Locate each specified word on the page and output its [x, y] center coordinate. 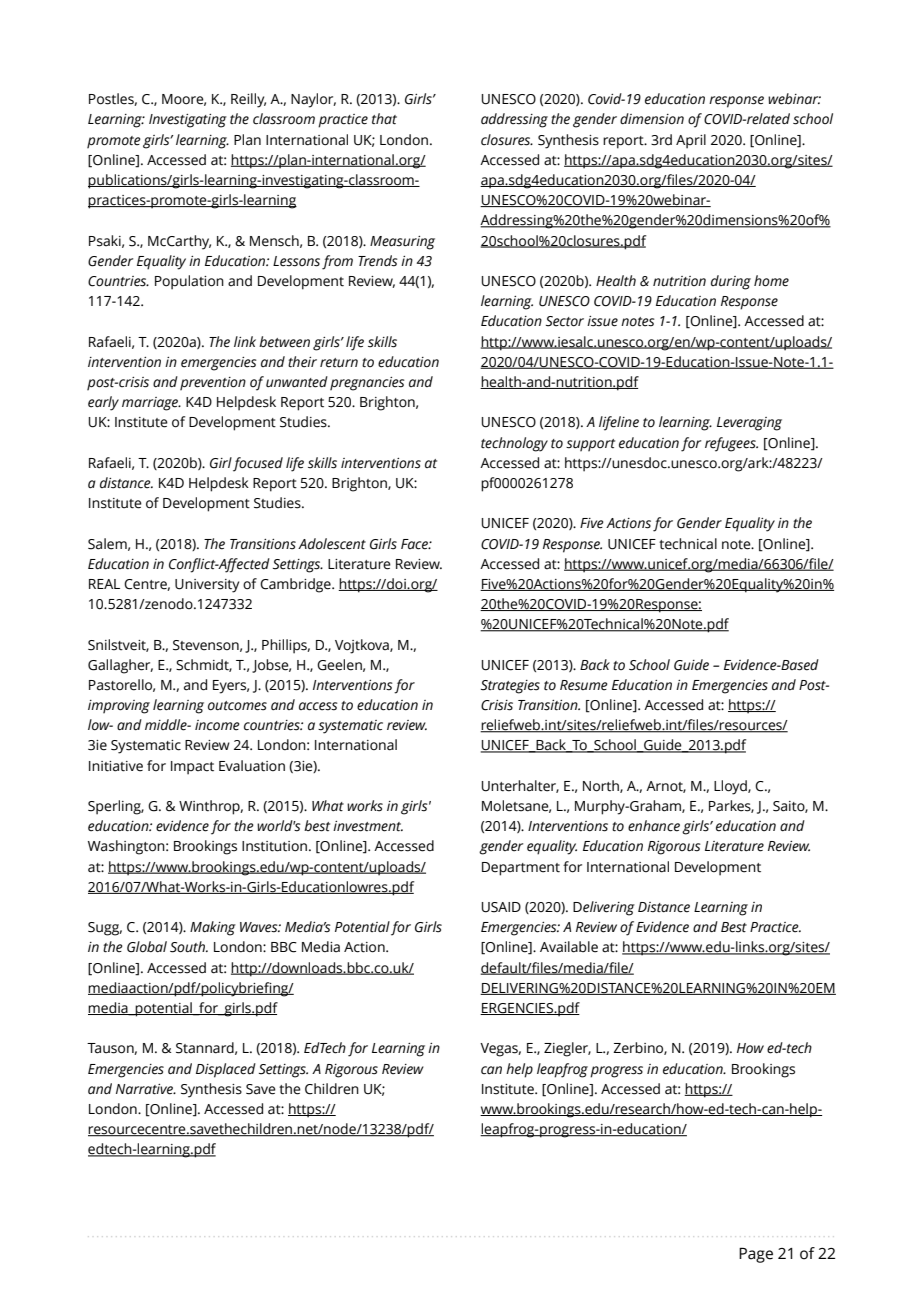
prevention [213, 384]
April [691, 141]
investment [368, 826]
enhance [654, 826]
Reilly [248, 100]
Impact [192, 768]
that [384, 119]
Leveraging [749, 424]
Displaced [226, 1070]
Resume [584, 685]
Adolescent [332, 544]
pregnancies [367, 384]
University [207, 586]
